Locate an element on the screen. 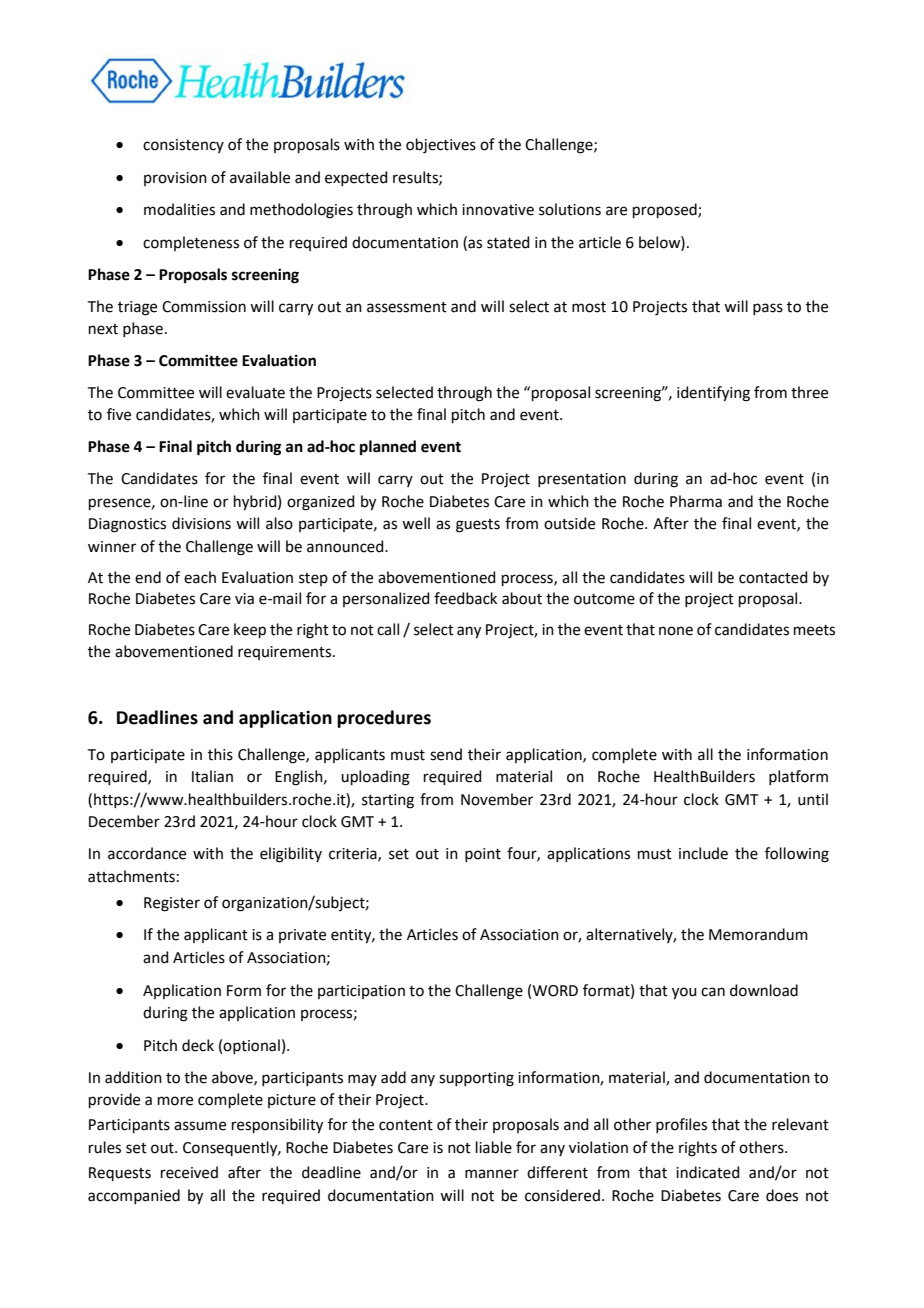 The height and width of the screenshot is (1308, 924). objectives is located at coordinates (441, 146).
